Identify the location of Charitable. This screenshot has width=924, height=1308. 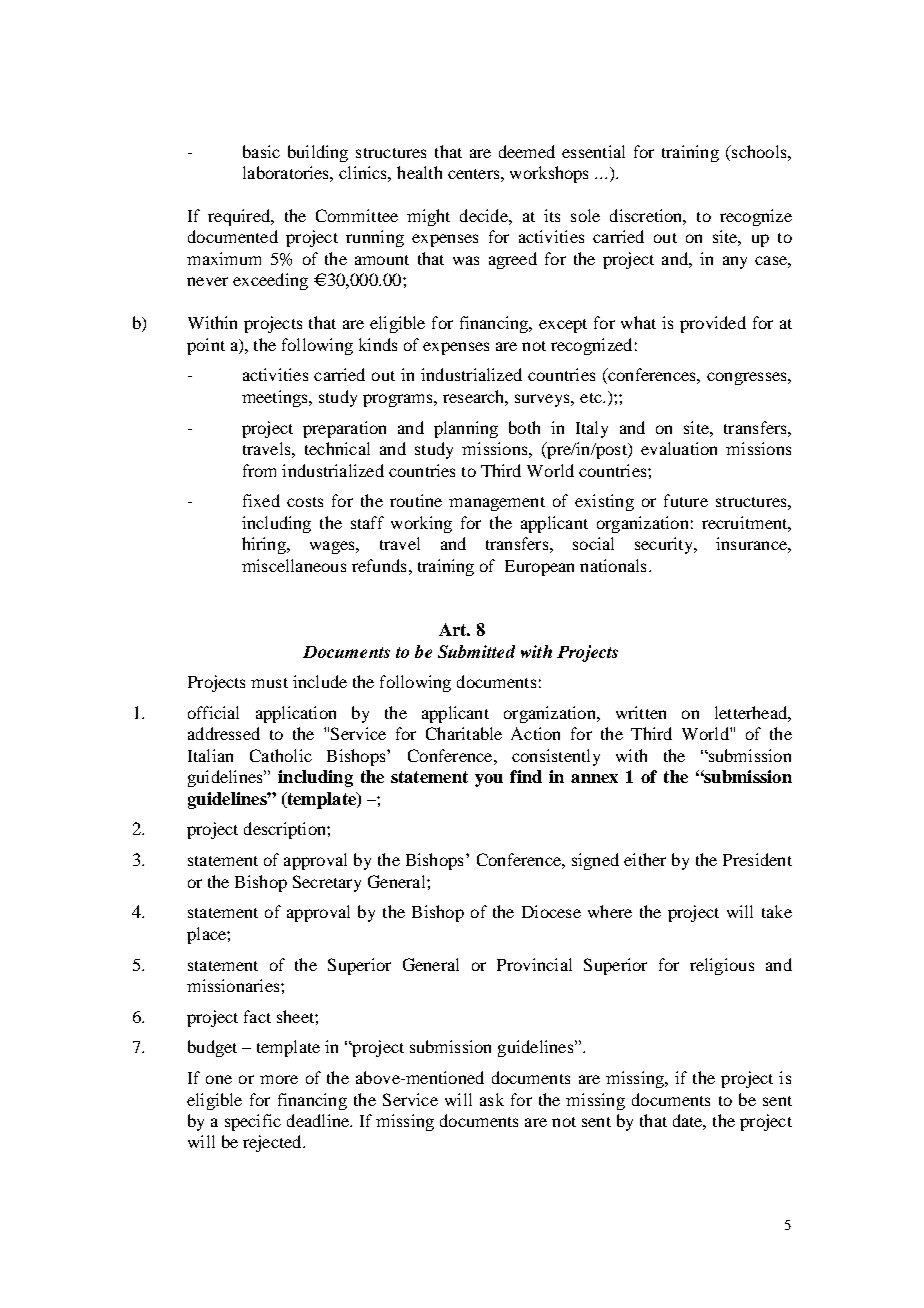
(464, 733).
